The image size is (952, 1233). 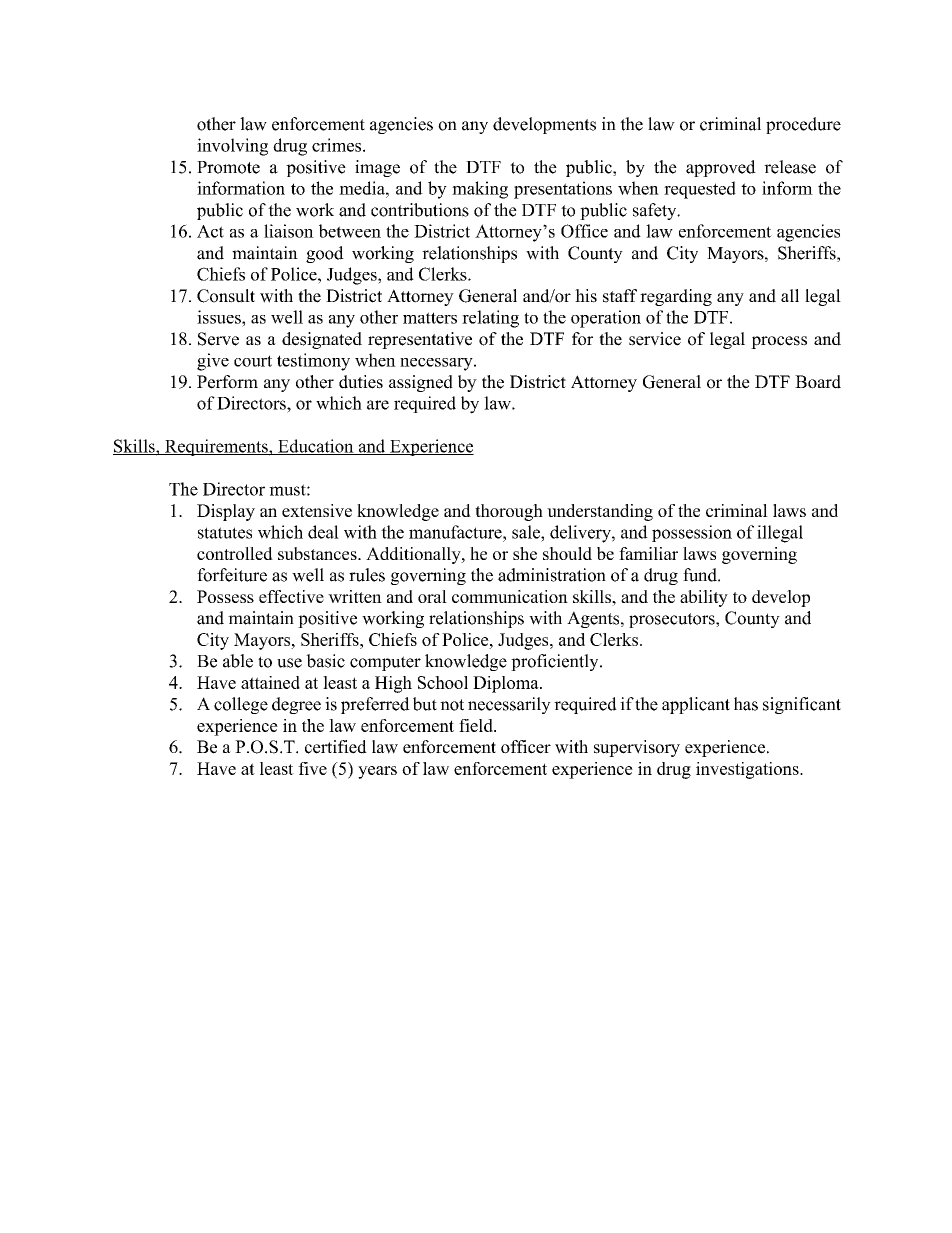 What do you see at coordinates (312, 768) in the screenshot?
I see `five` at bounding box center [312, 768].
